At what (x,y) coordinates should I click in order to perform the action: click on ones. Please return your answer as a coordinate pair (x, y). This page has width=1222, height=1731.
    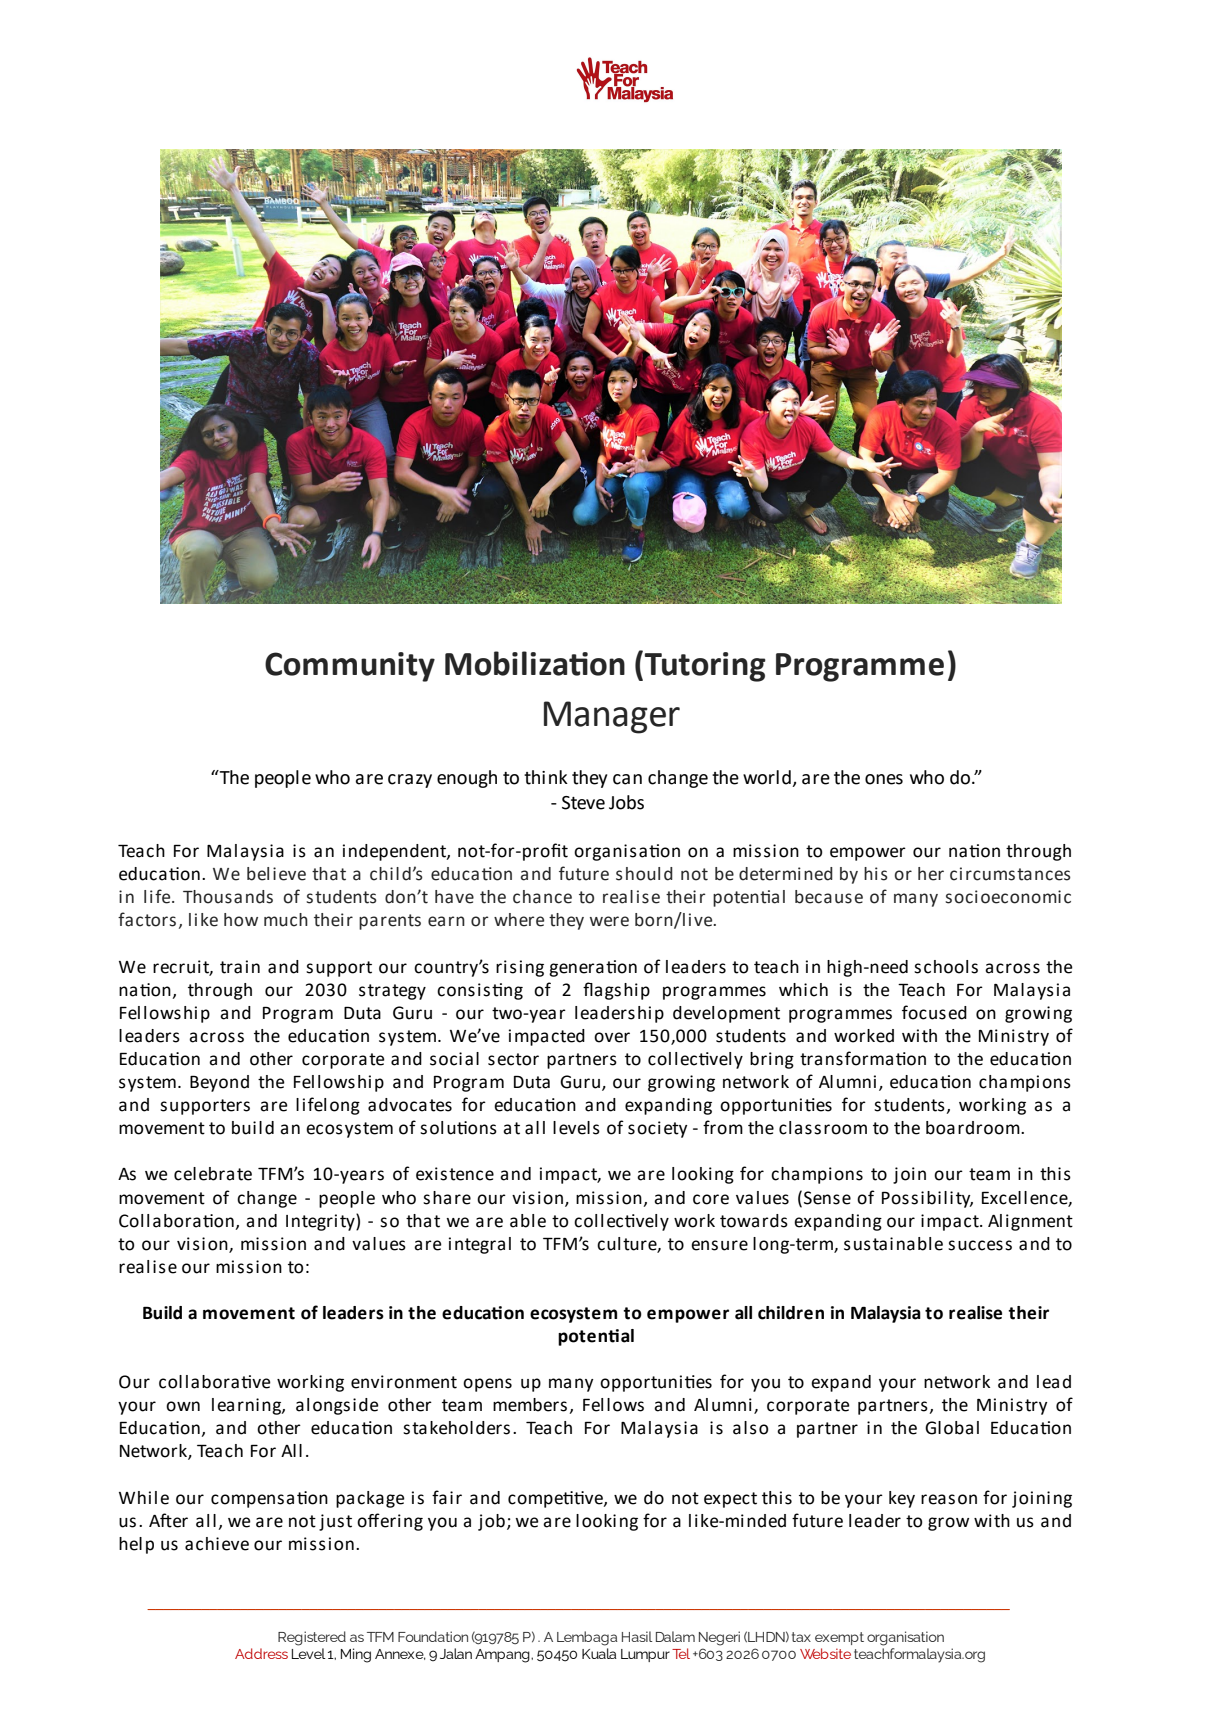
    Looking at the image, I should click on (884, 779).
